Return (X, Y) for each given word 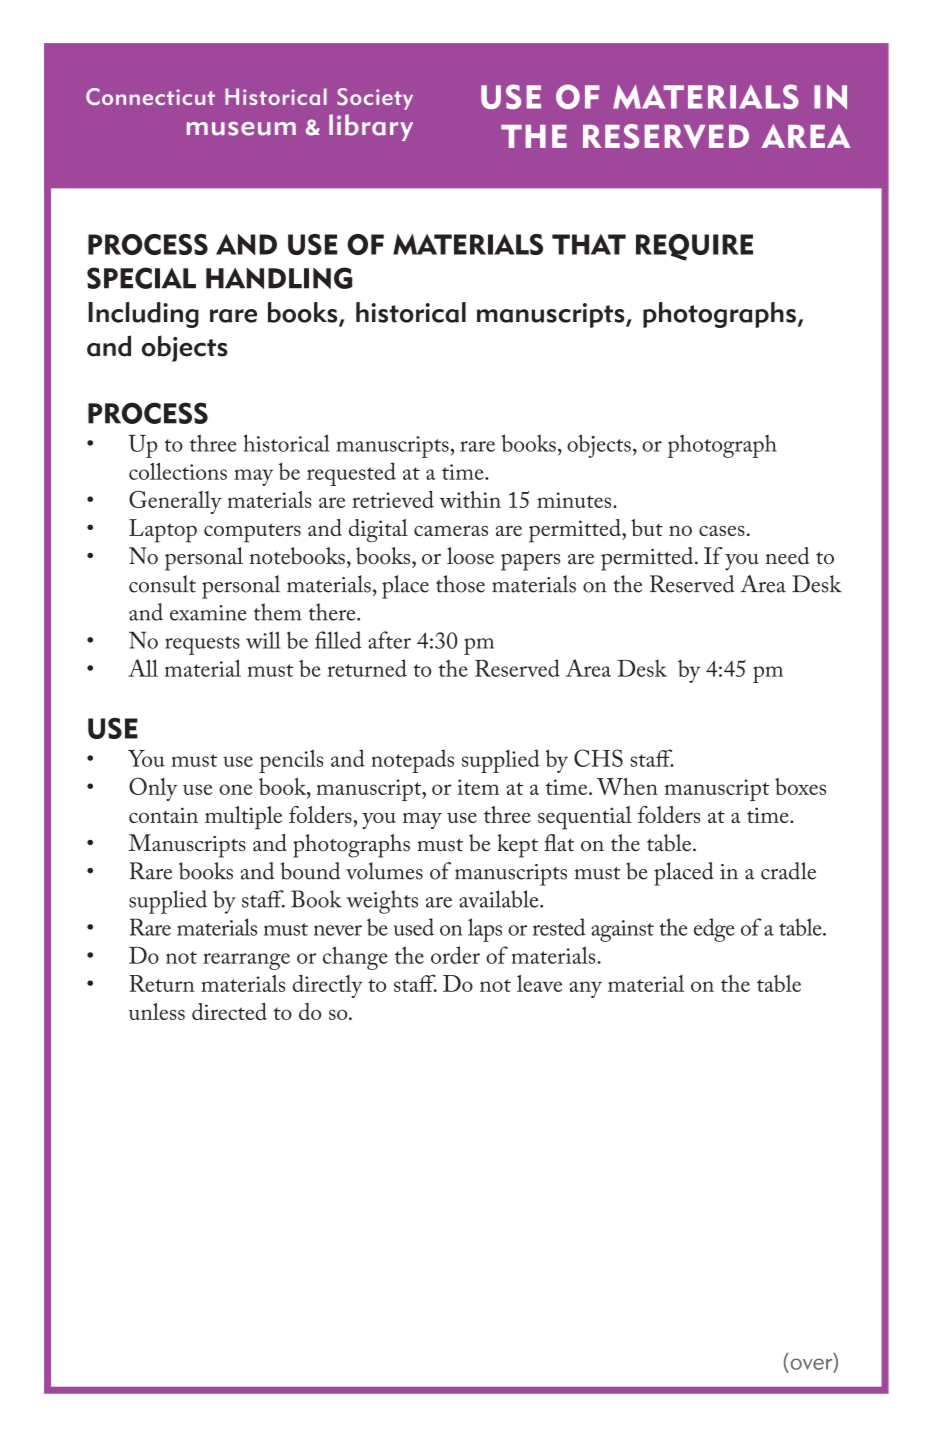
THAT (589, 244)
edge (714, 930)
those (460, 584)
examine (208, 613)
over (813, 1365)
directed (229, 1011)
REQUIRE (694, 247)
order (455, 955)
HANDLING (279, 278)
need (787, 556)
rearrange (246, 961)
